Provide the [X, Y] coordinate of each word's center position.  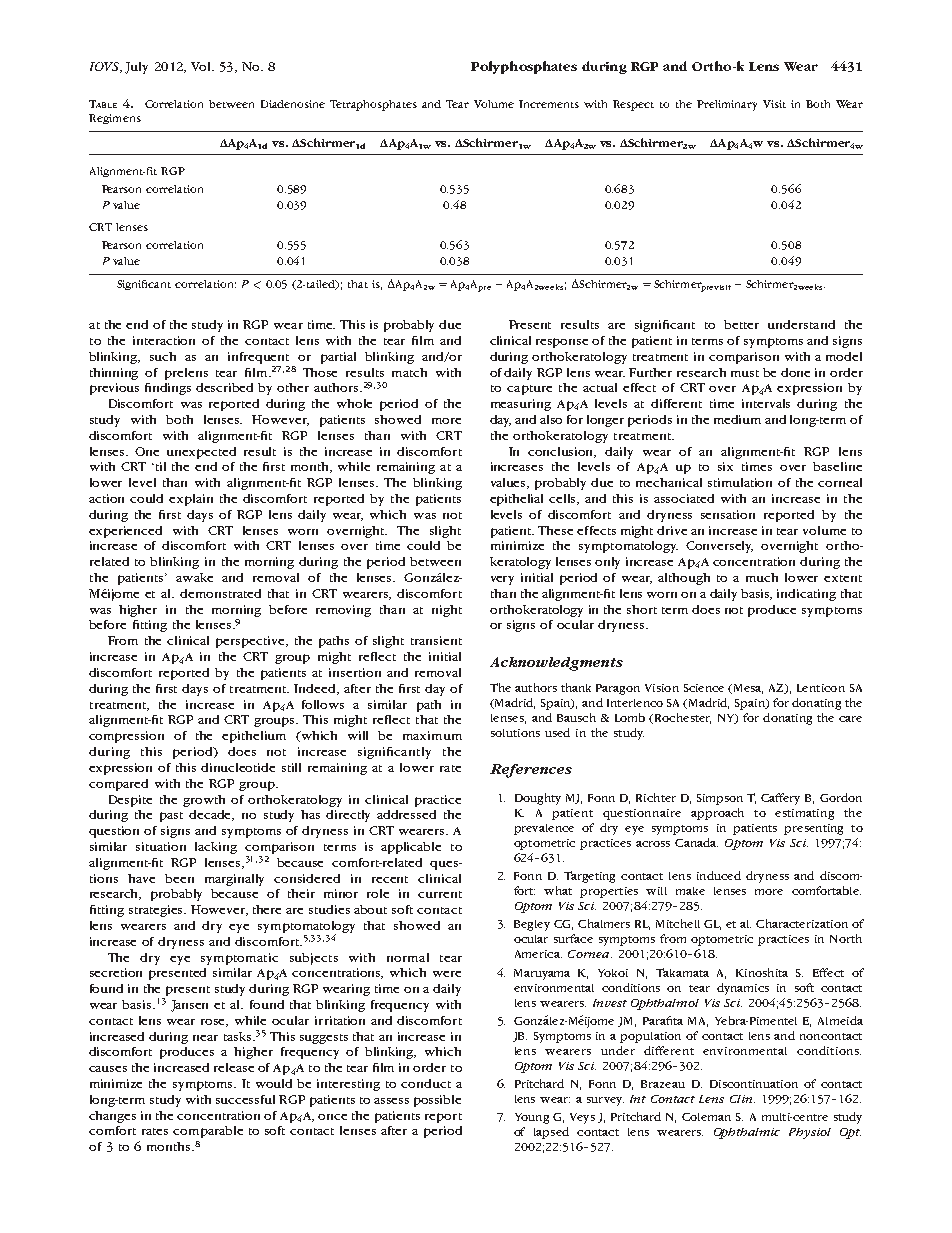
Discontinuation [754, 1084]
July [136, 68]
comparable [208, 1132]
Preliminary [727, 105]
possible [437, 1101]
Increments [549, 104]
